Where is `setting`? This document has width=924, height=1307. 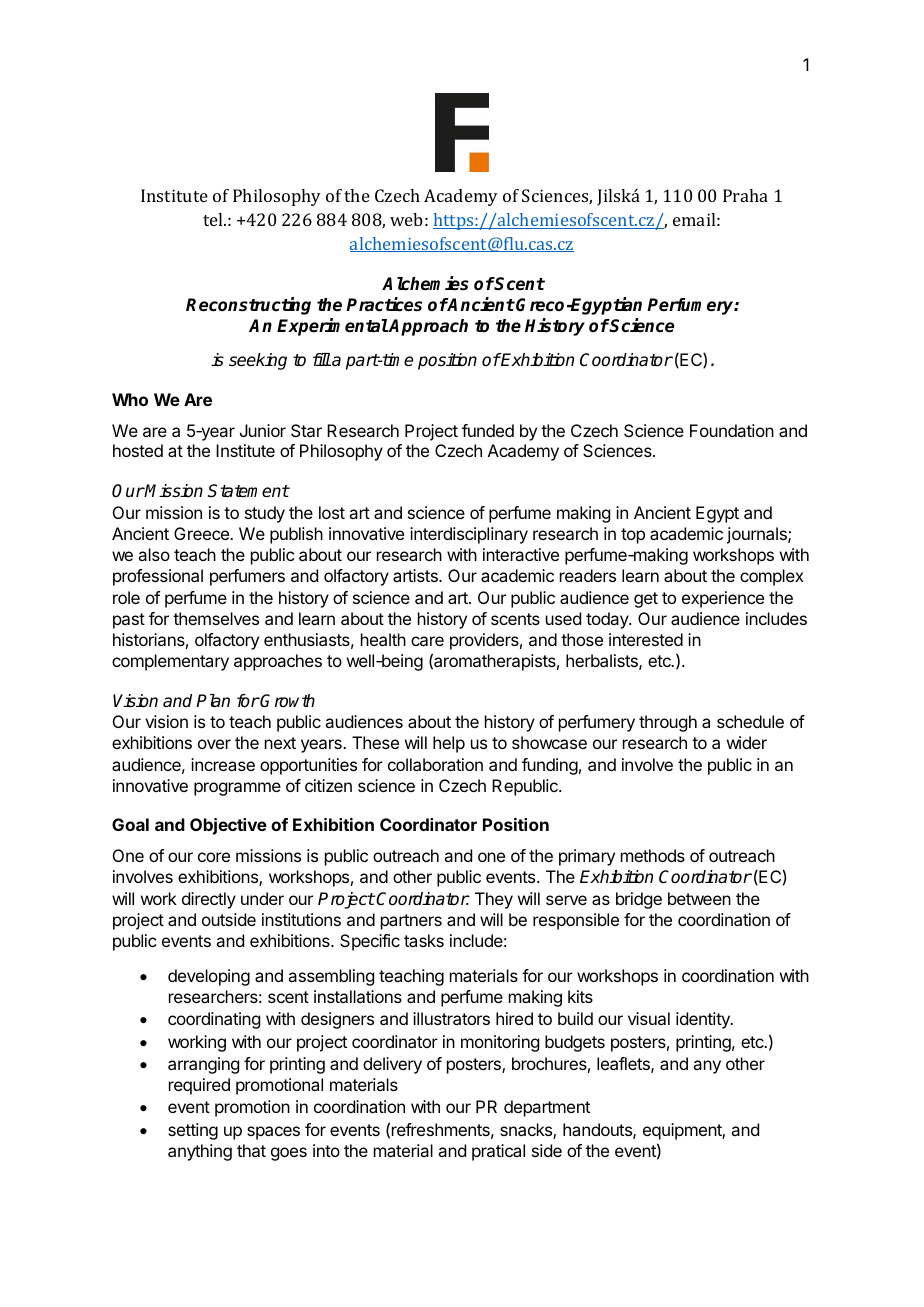 setting is located at coordinates (193, 1131).
